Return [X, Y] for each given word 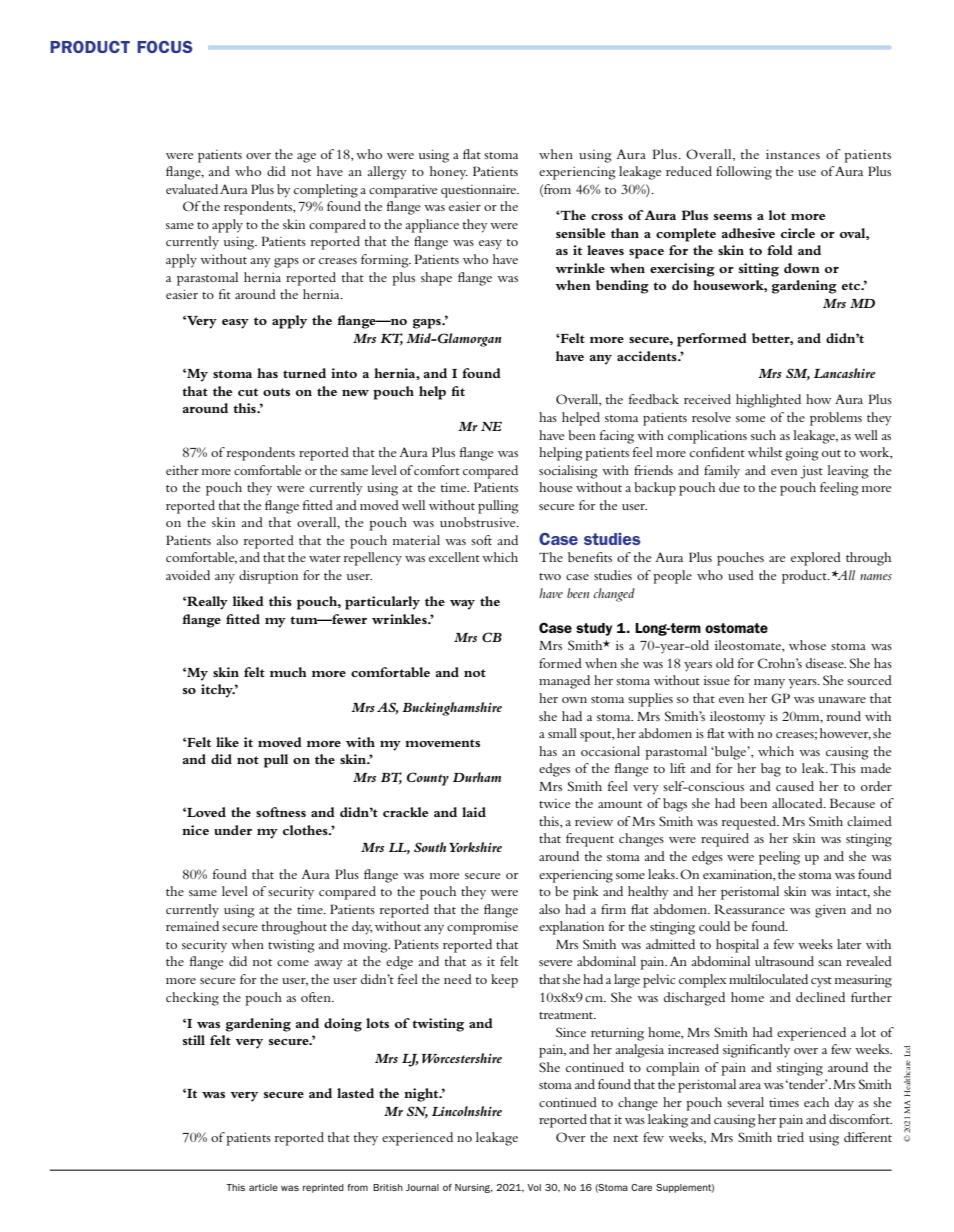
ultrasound [784, 961]
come [293, 963]
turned [304, 373]
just [811, 472]
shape [436, 279]
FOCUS [165, 47]
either [182, 470]
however [845, 734]
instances [793, 154]
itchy [218, 691]
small [562, 733]
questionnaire [480, 191]
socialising [568, 472]
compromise [482, 928]
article [263, 1187]
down [802, 268]
